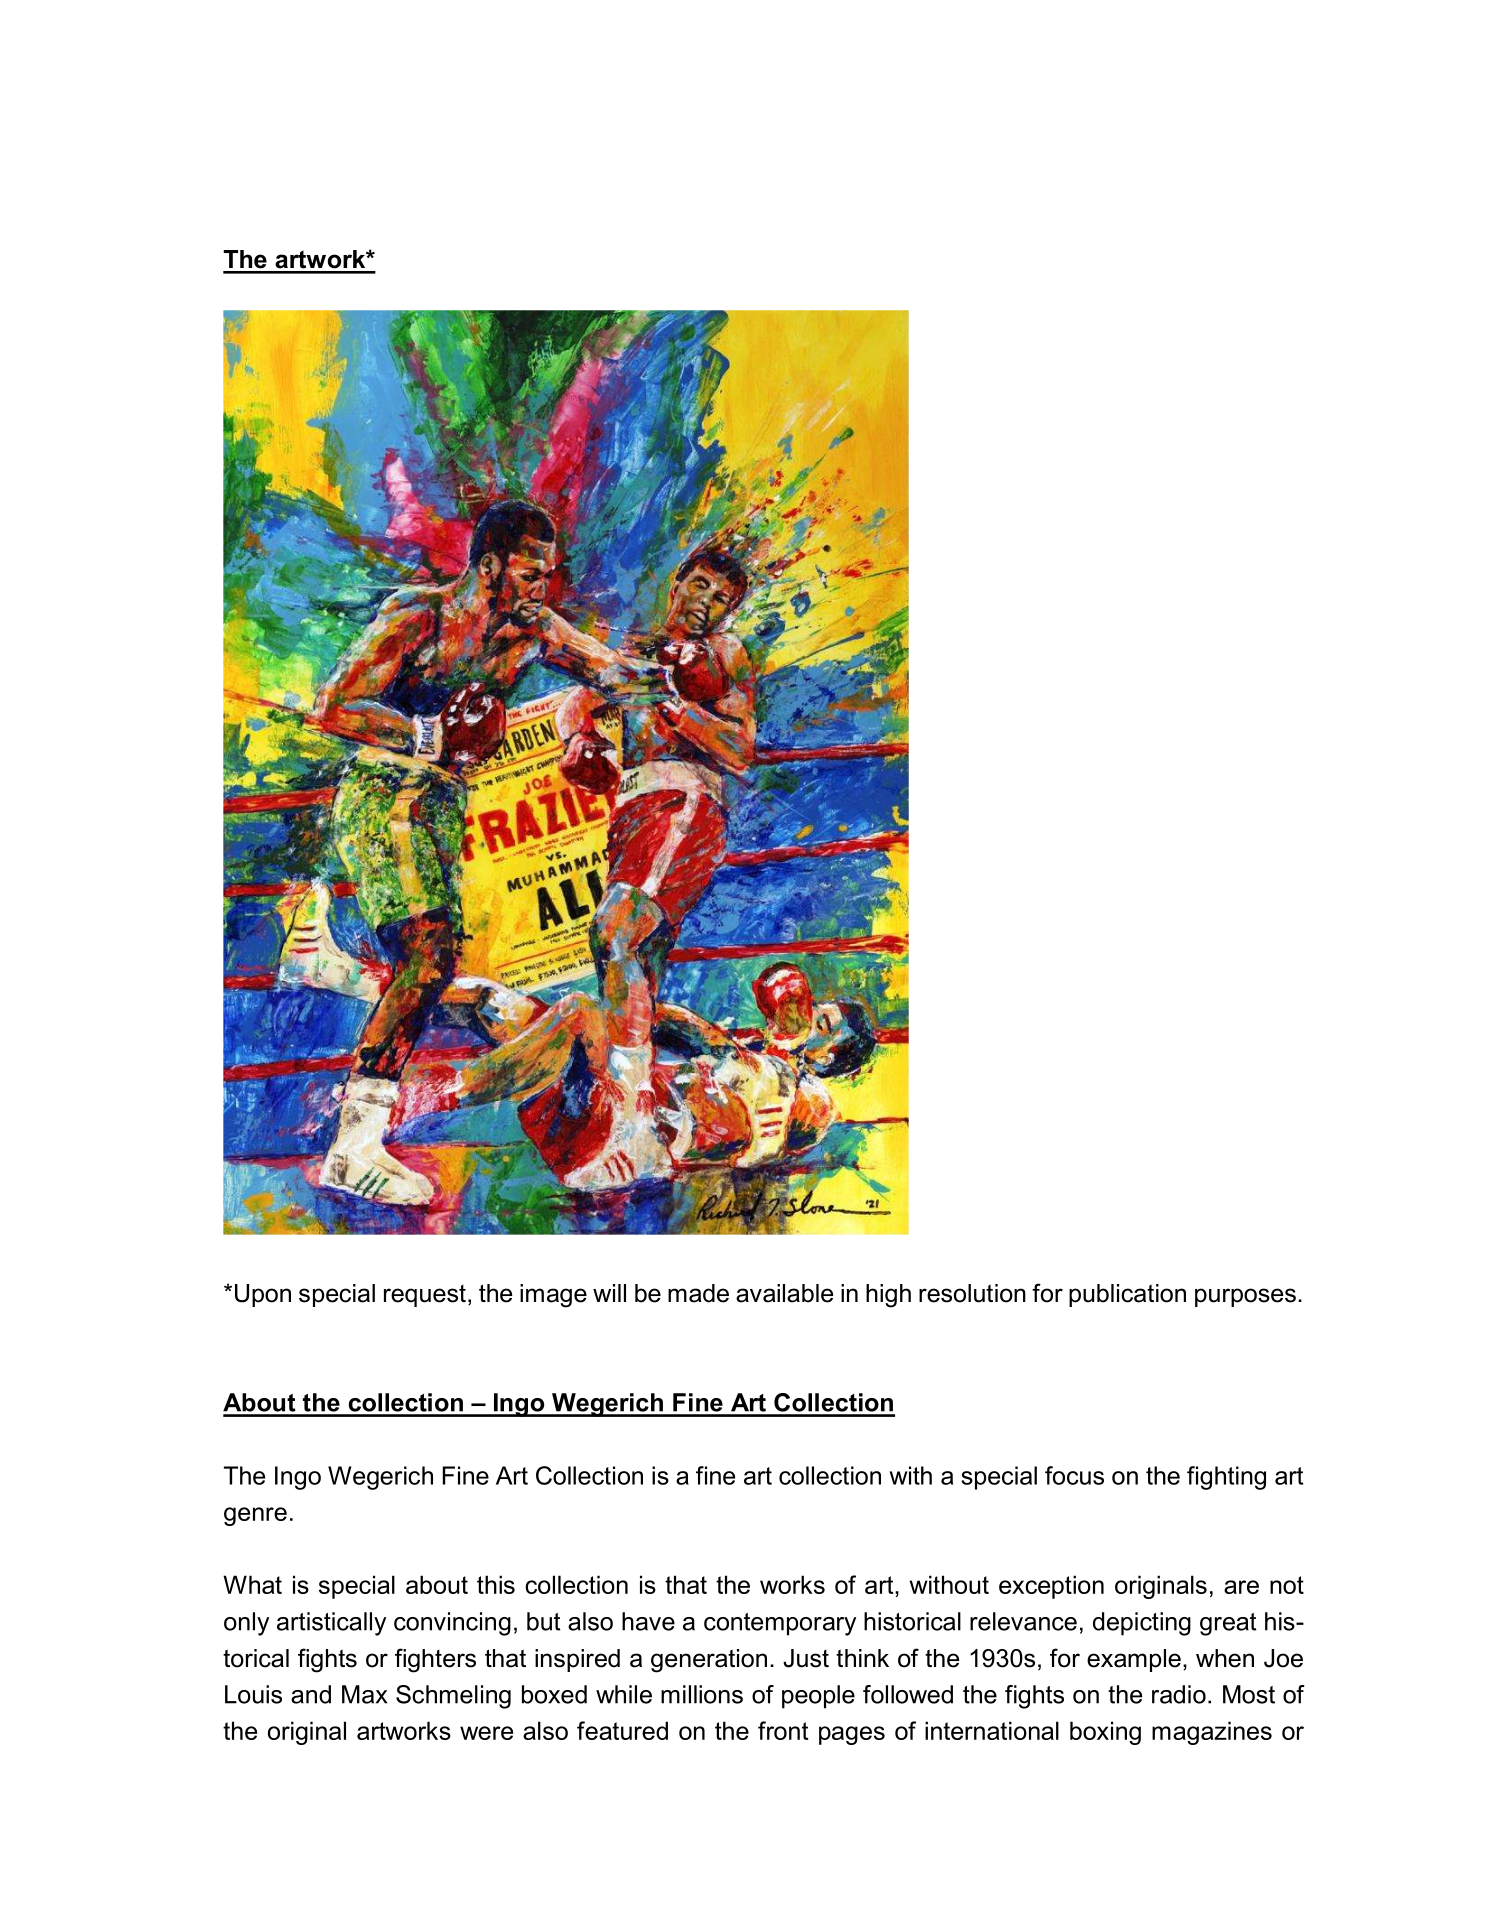 The height and width of the document is (1921, 1485). What do you see at coordinates (784, 1293) in the document?
I see `available` at bounding box center [784, 1293].
